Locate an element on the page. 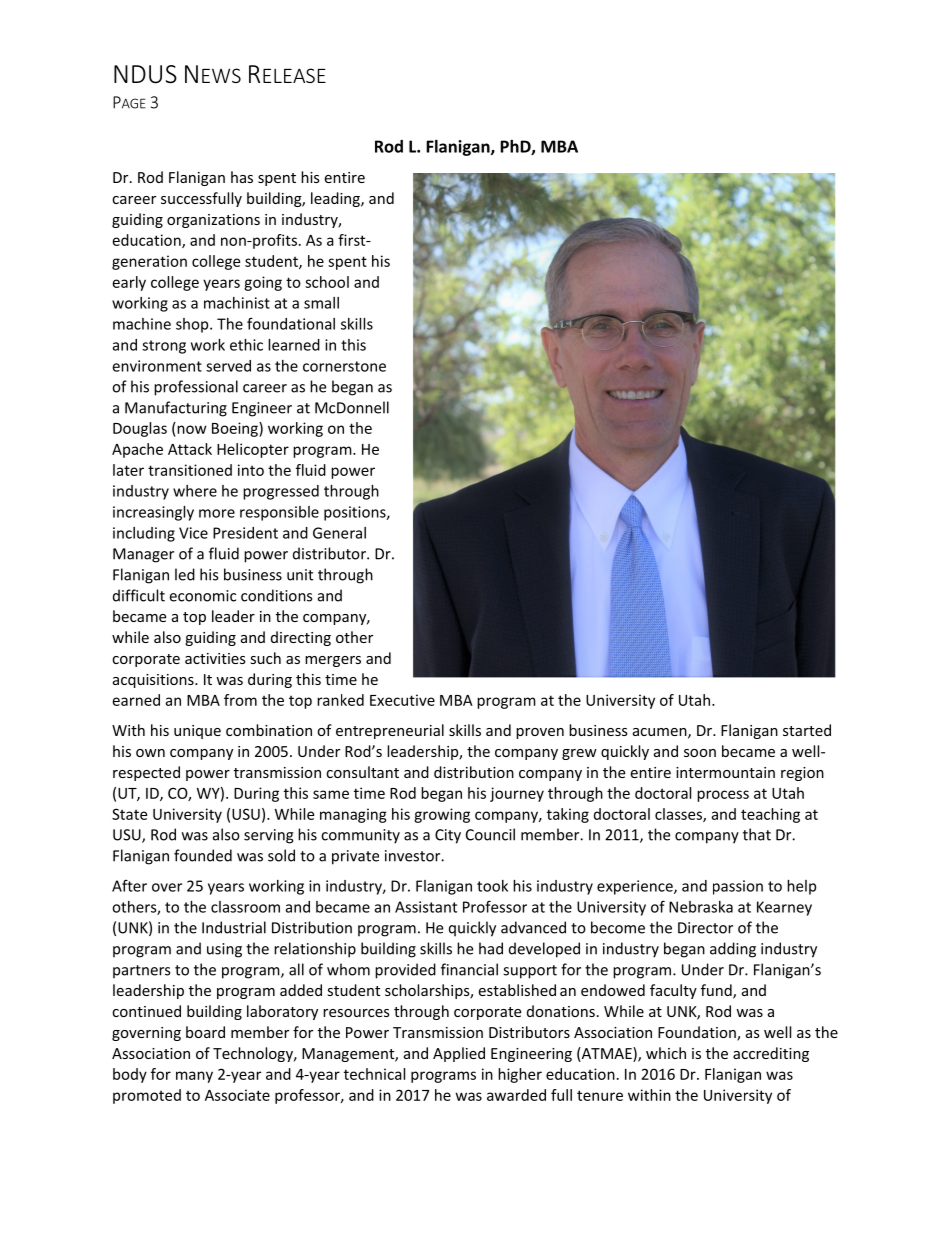  leading is located at coordinates (336, 199).
